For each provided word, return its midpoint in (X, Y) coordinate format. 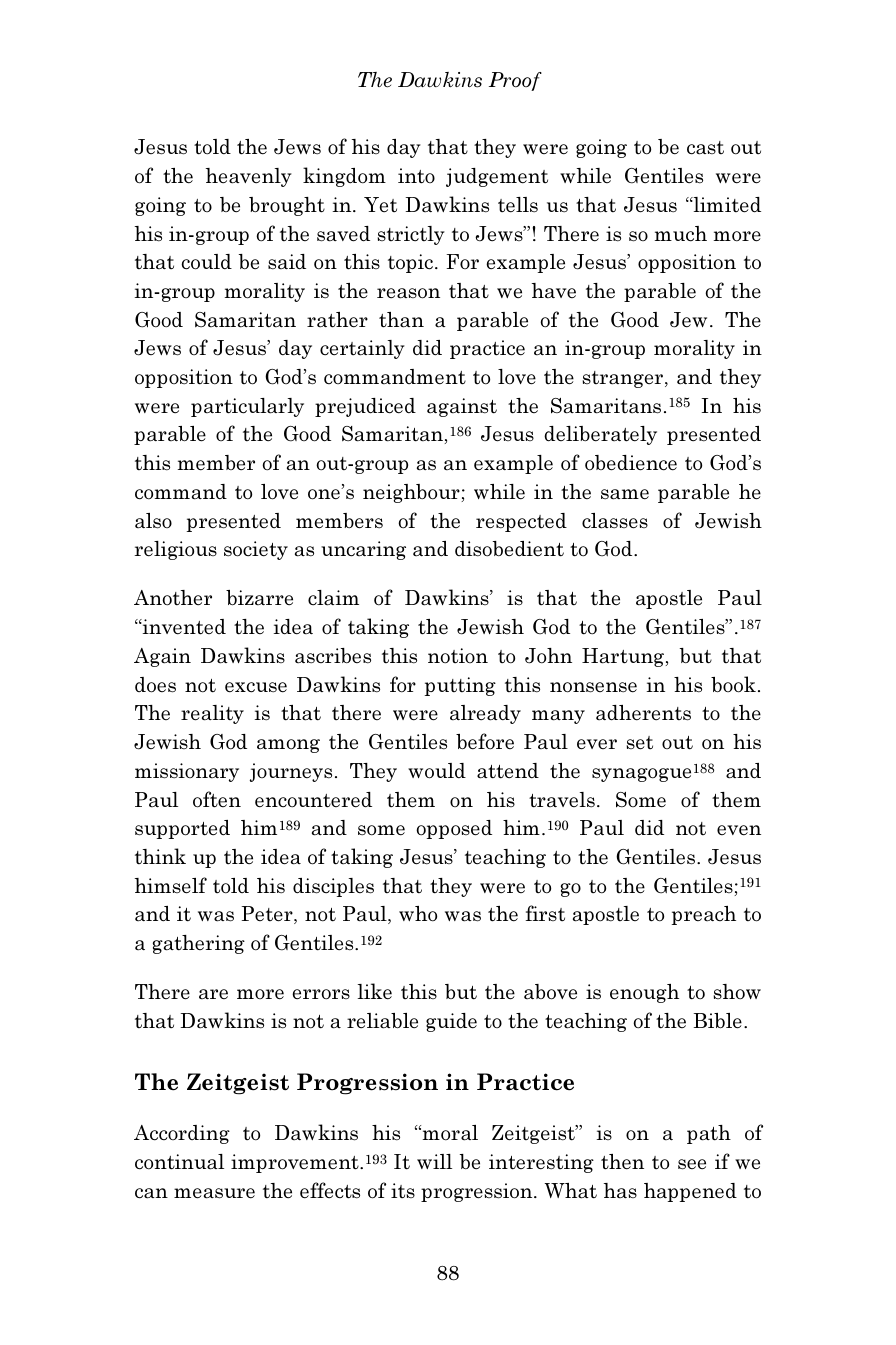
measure (214, 1193)
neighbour (412, 493)
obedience (631, 463)
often (217, 799)
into (416, 176)
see (692, 1164)
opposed (454, 829)
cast (705, 148)
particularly (247, 407)
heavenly (249, 177)
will (434, 1161)
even (739, 830)
